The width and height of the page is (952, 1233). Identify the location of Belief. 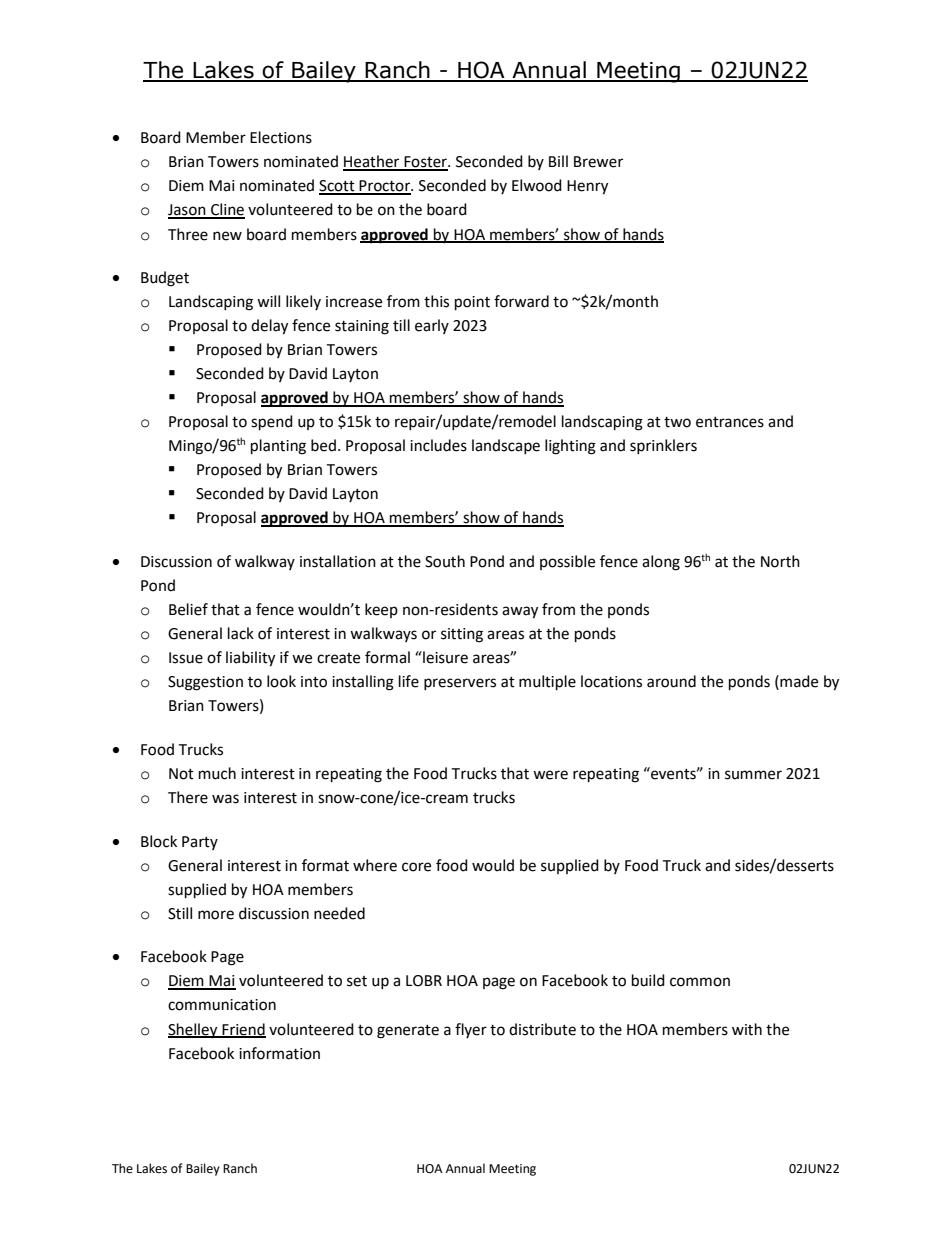
(188, 609).
